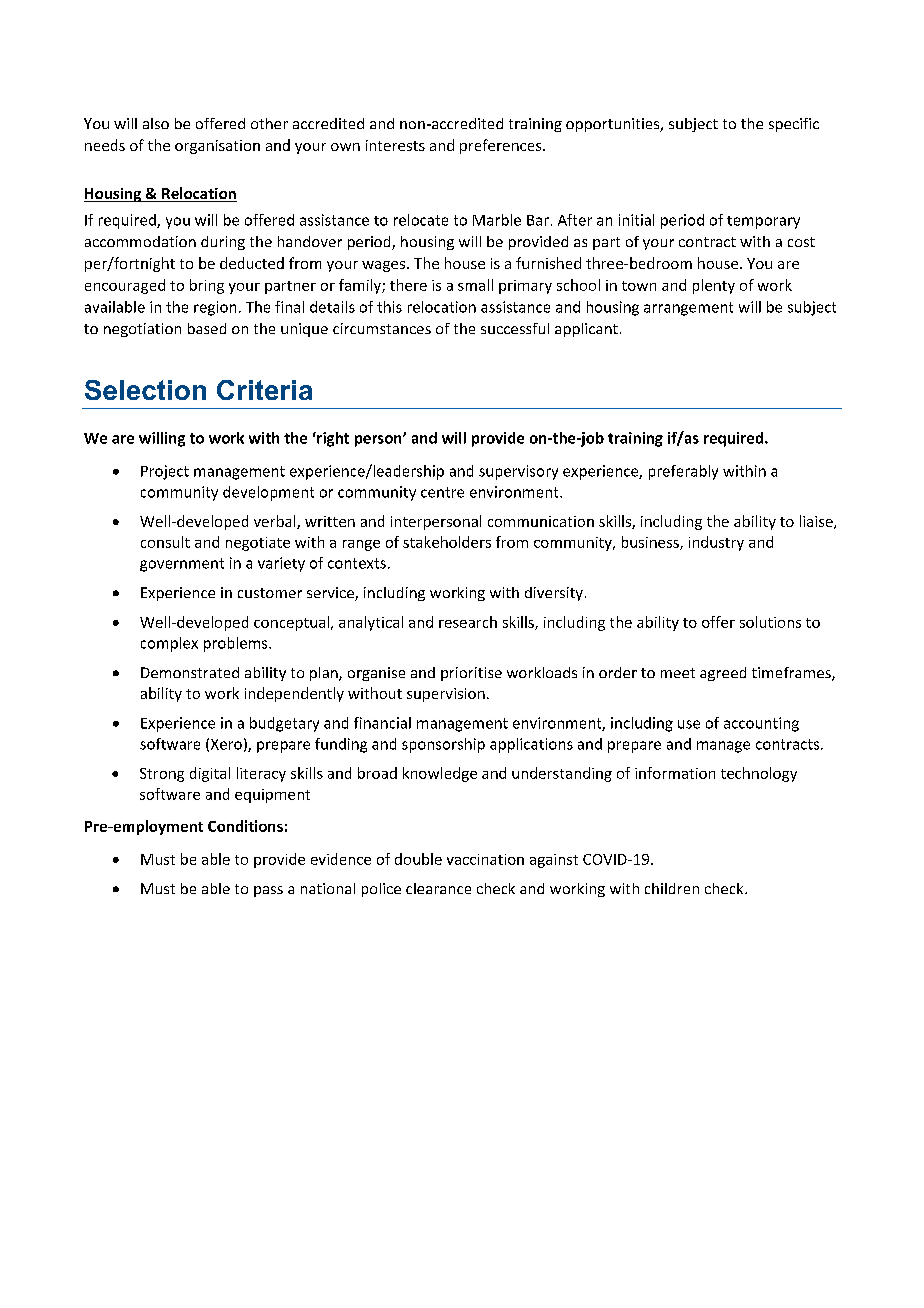 This page has height=1308, width=924. What do you see at coordinates (716, 543) in the page?
I see `industry` at bounding box center [716, 543].
